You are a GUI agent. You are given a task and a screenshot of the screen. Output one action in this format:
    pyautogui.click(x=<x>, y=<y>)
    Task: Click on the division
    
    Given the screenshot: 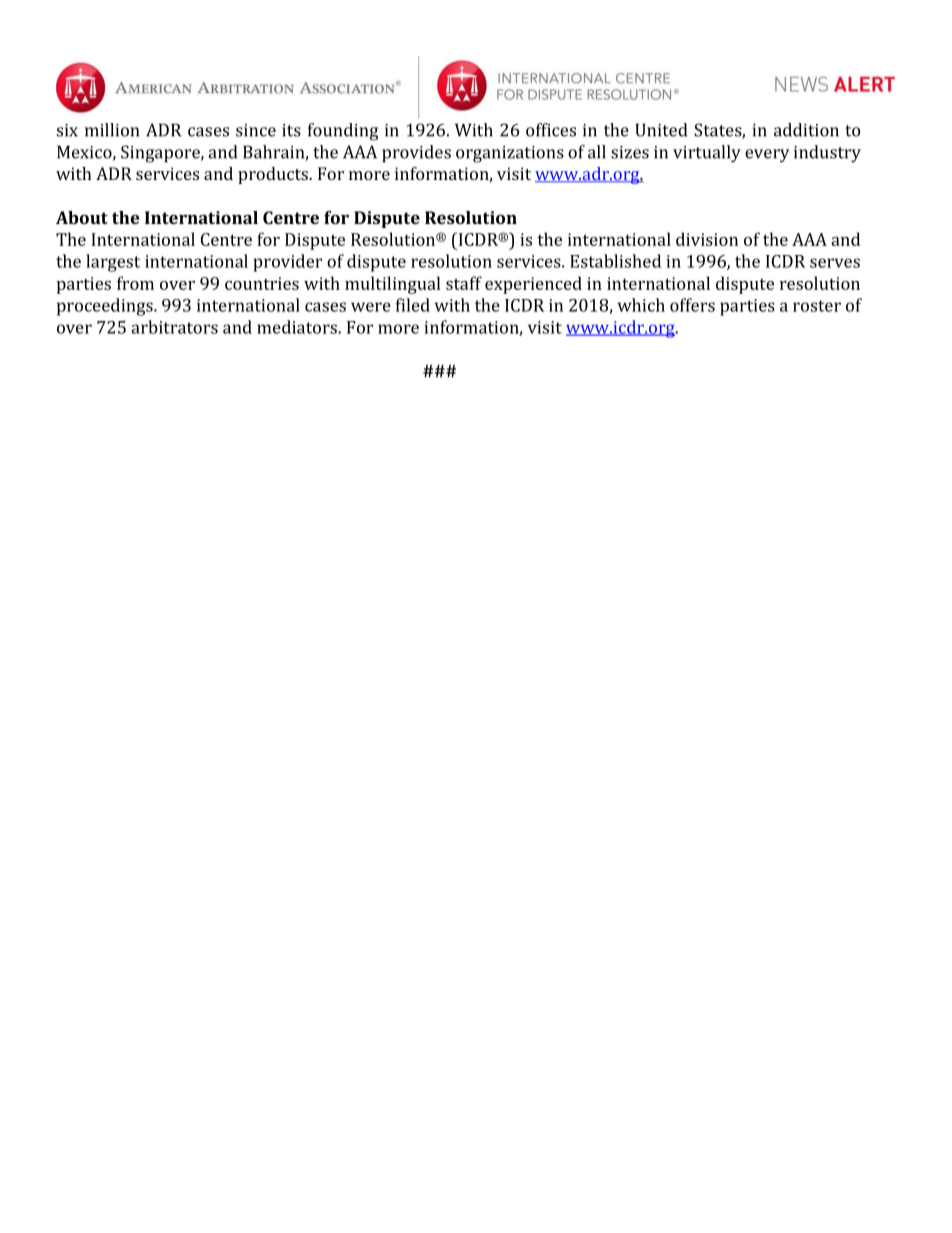 What is the action you would take?
    pyautogui.click(x=707, y=239)
